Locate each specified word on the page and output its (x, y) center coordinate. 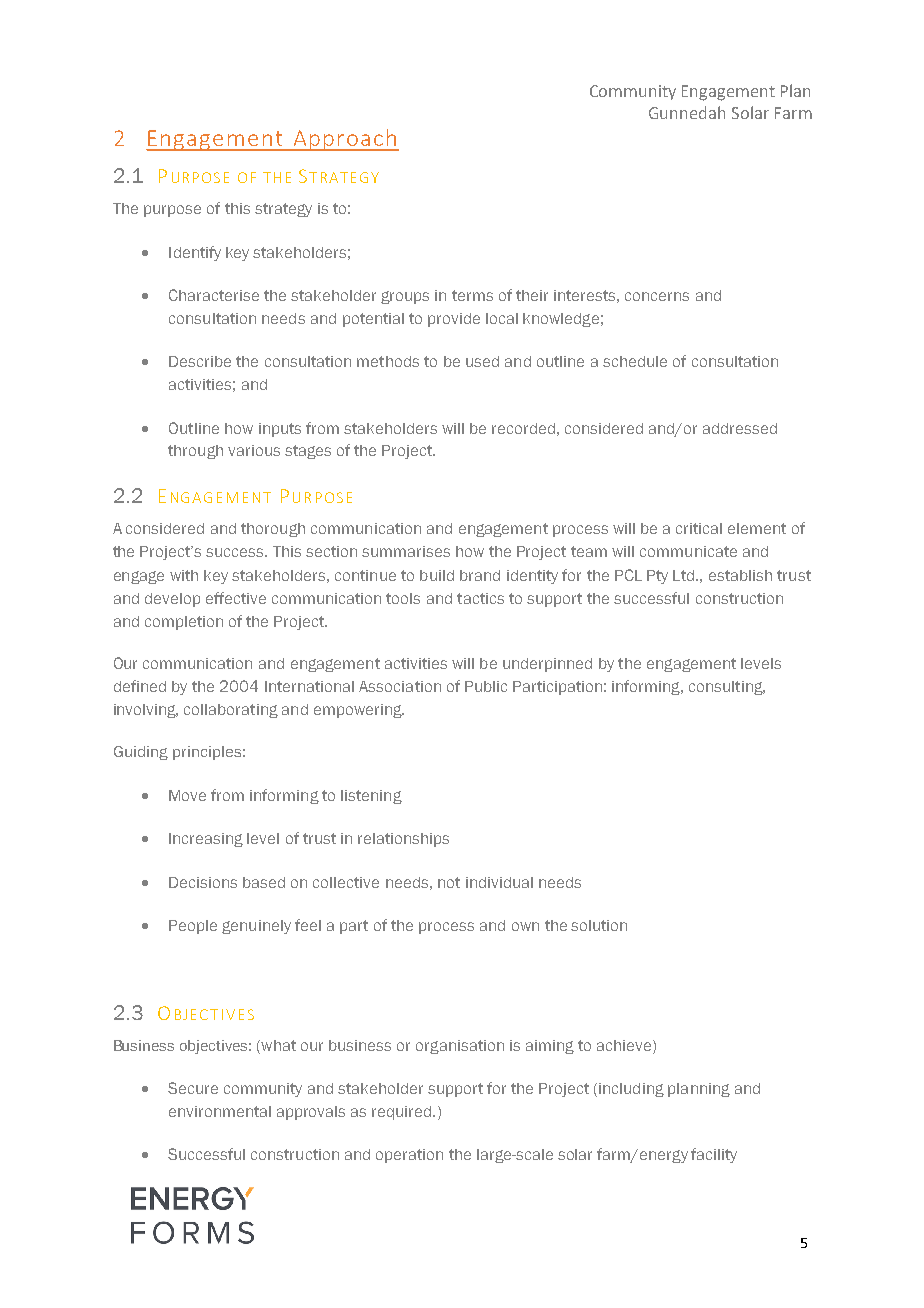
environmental (220, 1111)
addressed (740, 428)
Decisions (203, 882)
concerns (657, 296)
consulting (727, 688)
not (449, 882)
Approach (345, 140)
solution (599, 925)
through (195, 452)
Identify (195, 253)
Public (486, 686)
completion (184, 623)
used (482, 361)
